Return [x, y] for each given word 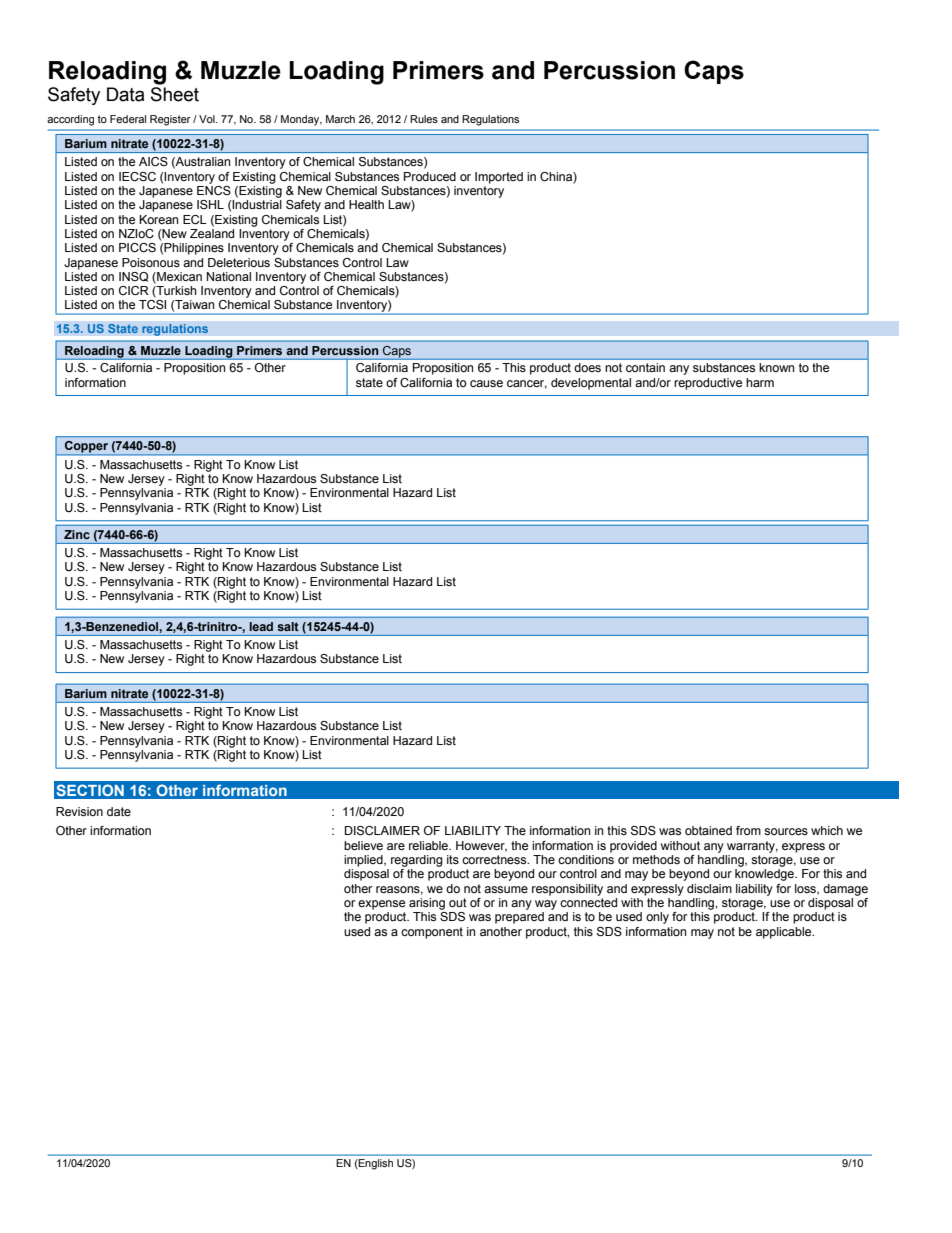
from [748, 830]
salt [288, 626]
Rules [424, 119]
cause [486, 383]
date [119, 811]
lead [261, 626]
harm [760, 382]
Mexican [178, 277]
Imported [499, 178]
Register [170, 120]
